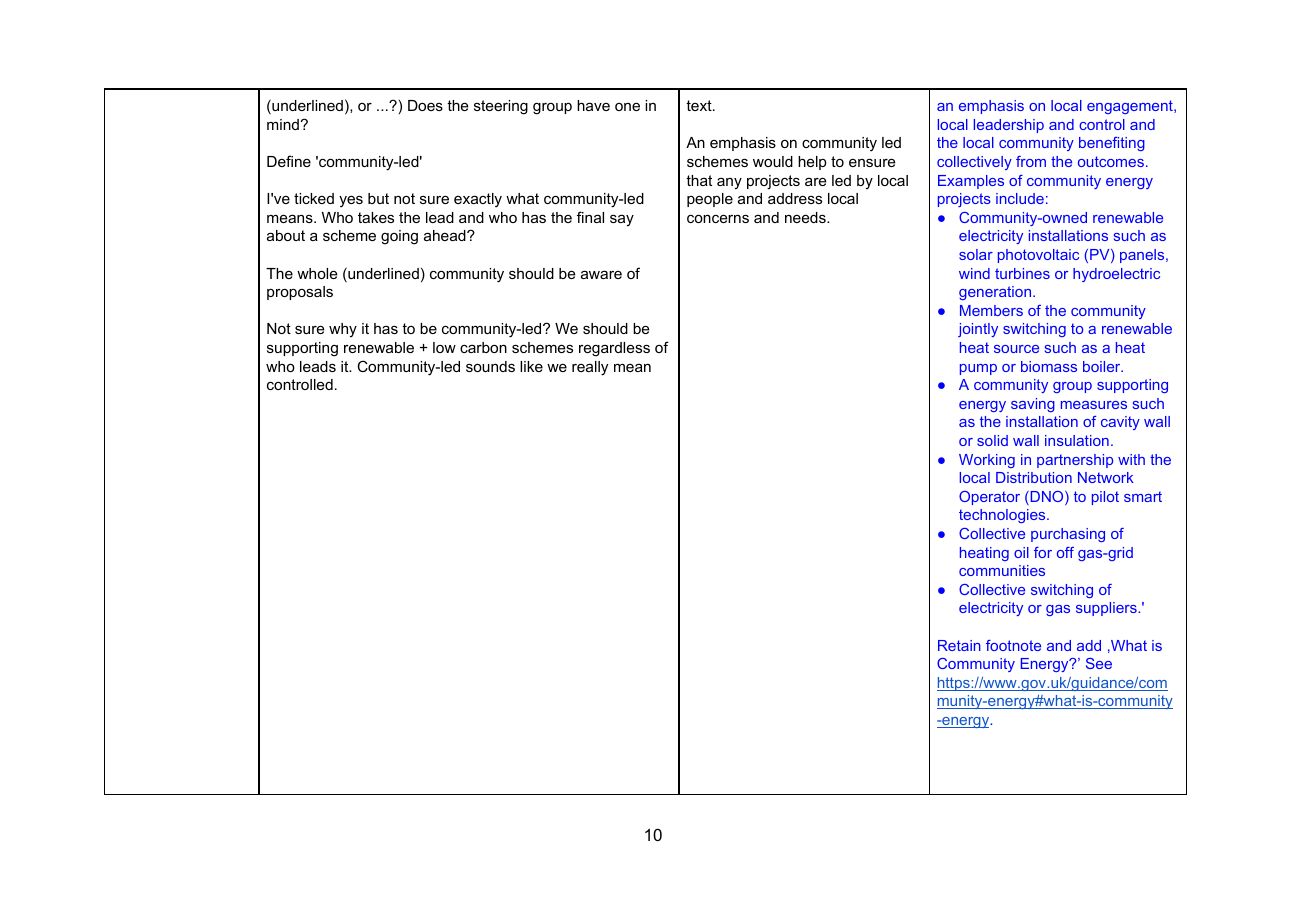  I want to click on photovoltaic, so click(1038, 256).
